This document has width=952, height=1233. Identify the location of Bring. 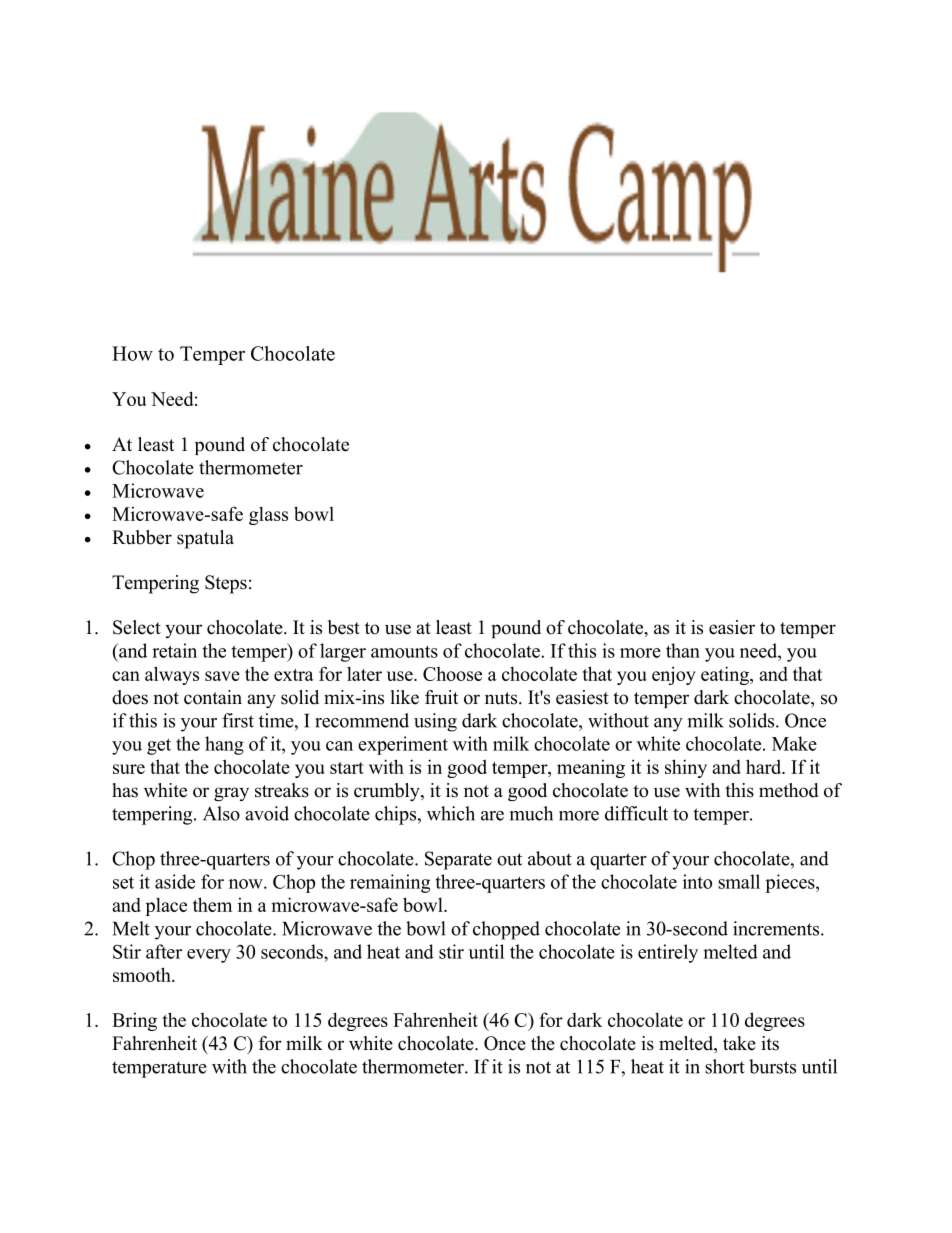
(134, 1022).
